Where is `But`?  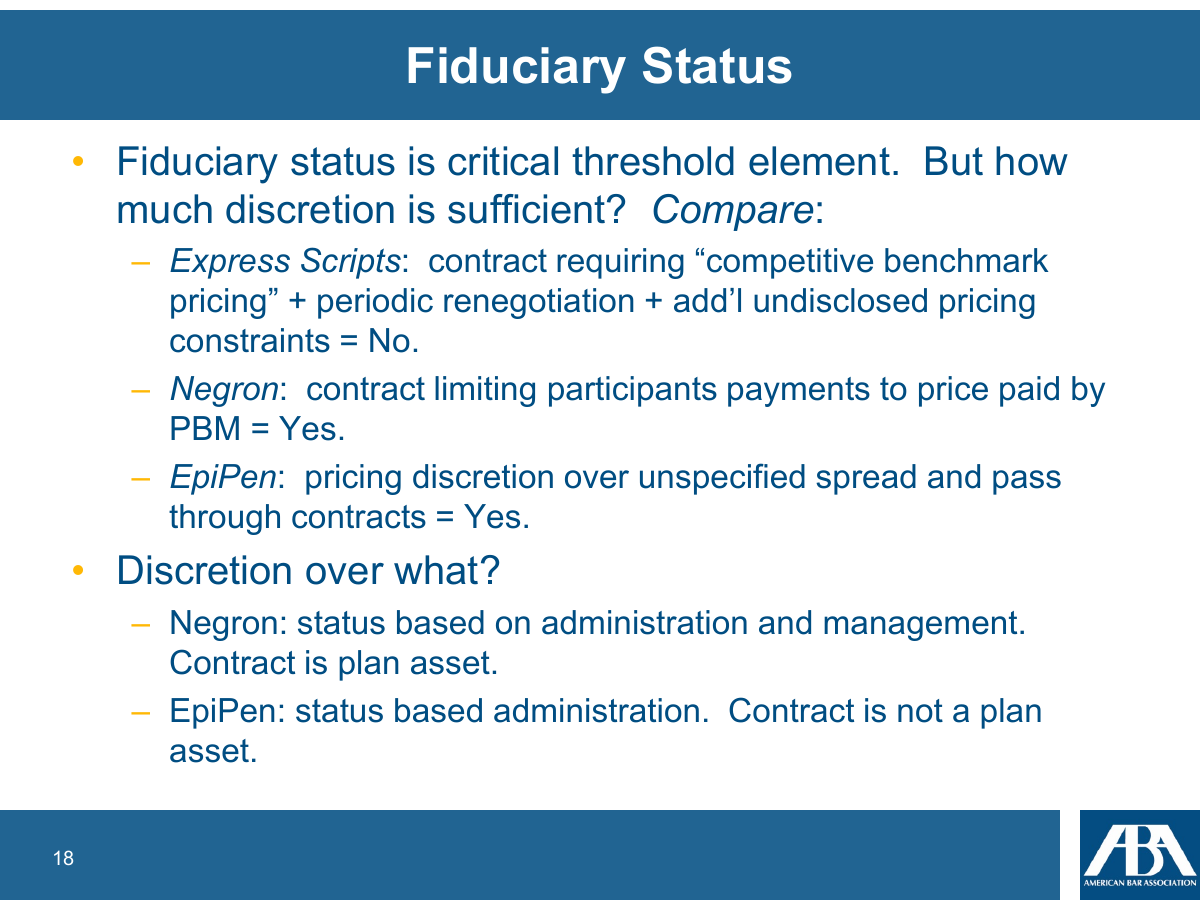
But is located at coordinates (954, 161).
